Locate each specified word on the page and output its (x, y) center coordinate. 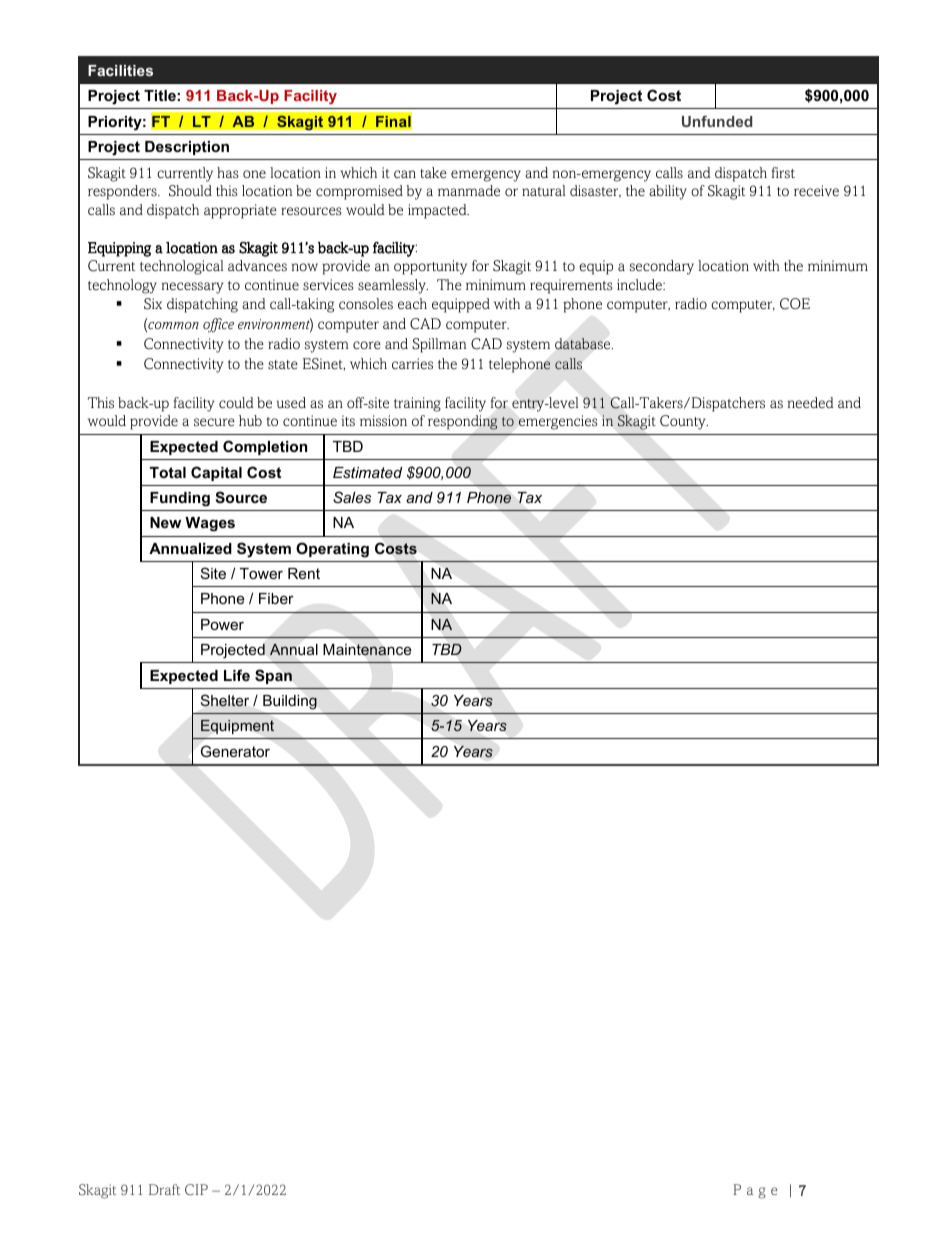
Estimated (367, 472)
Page (755, 1191)
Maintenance (367, 650)
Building (290, 702)
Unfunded (717, 121)
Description (187, 148)
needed (810, 403)
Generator (235, 751)
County (684, 422)
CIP (196, 1189)
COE (795, 304)
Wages (210, 524)
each (412, 304)
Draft (164, 1189)
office (218, 325)
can (405, 174)
